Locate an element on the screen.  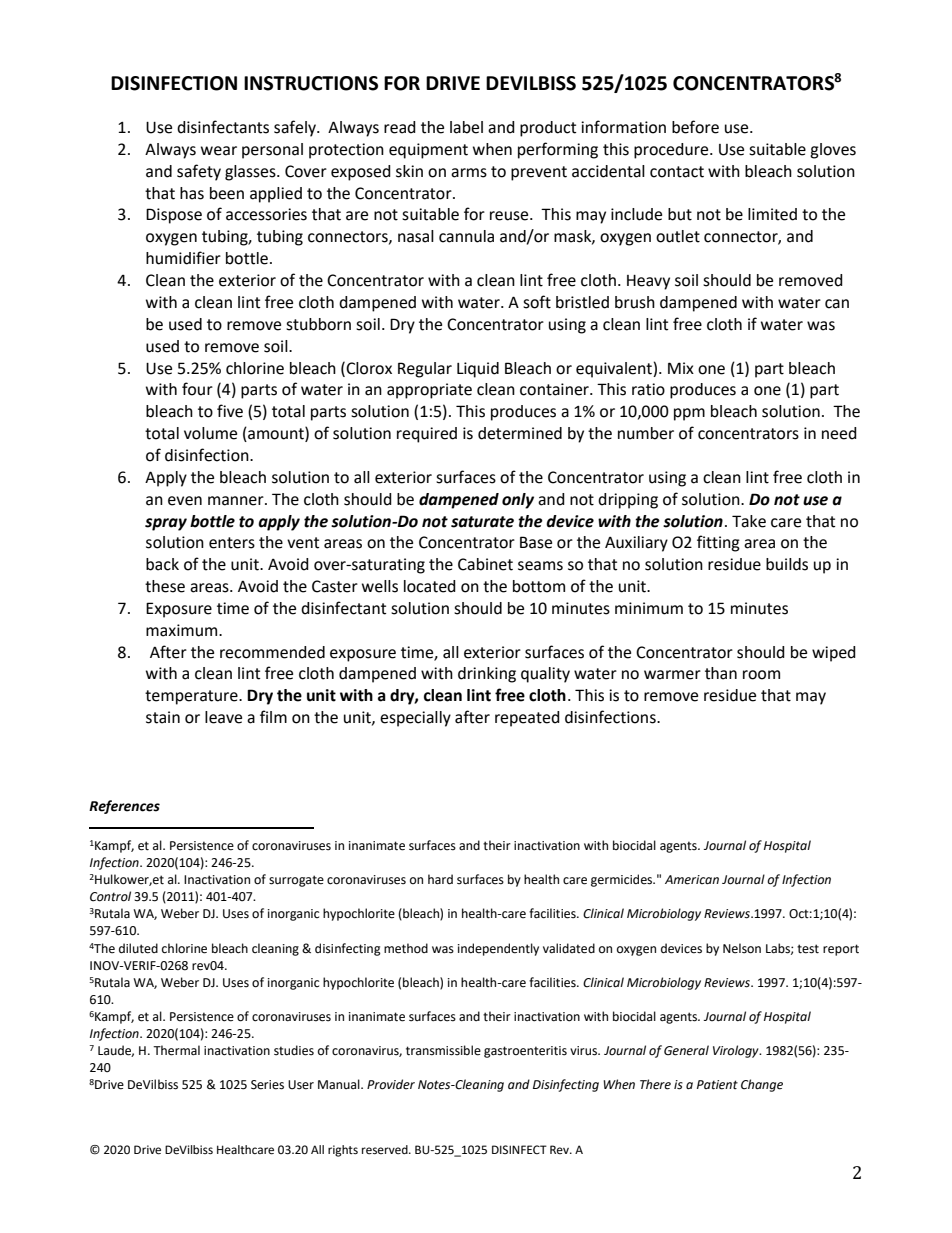
wear is located at coordinates (219, 151).
